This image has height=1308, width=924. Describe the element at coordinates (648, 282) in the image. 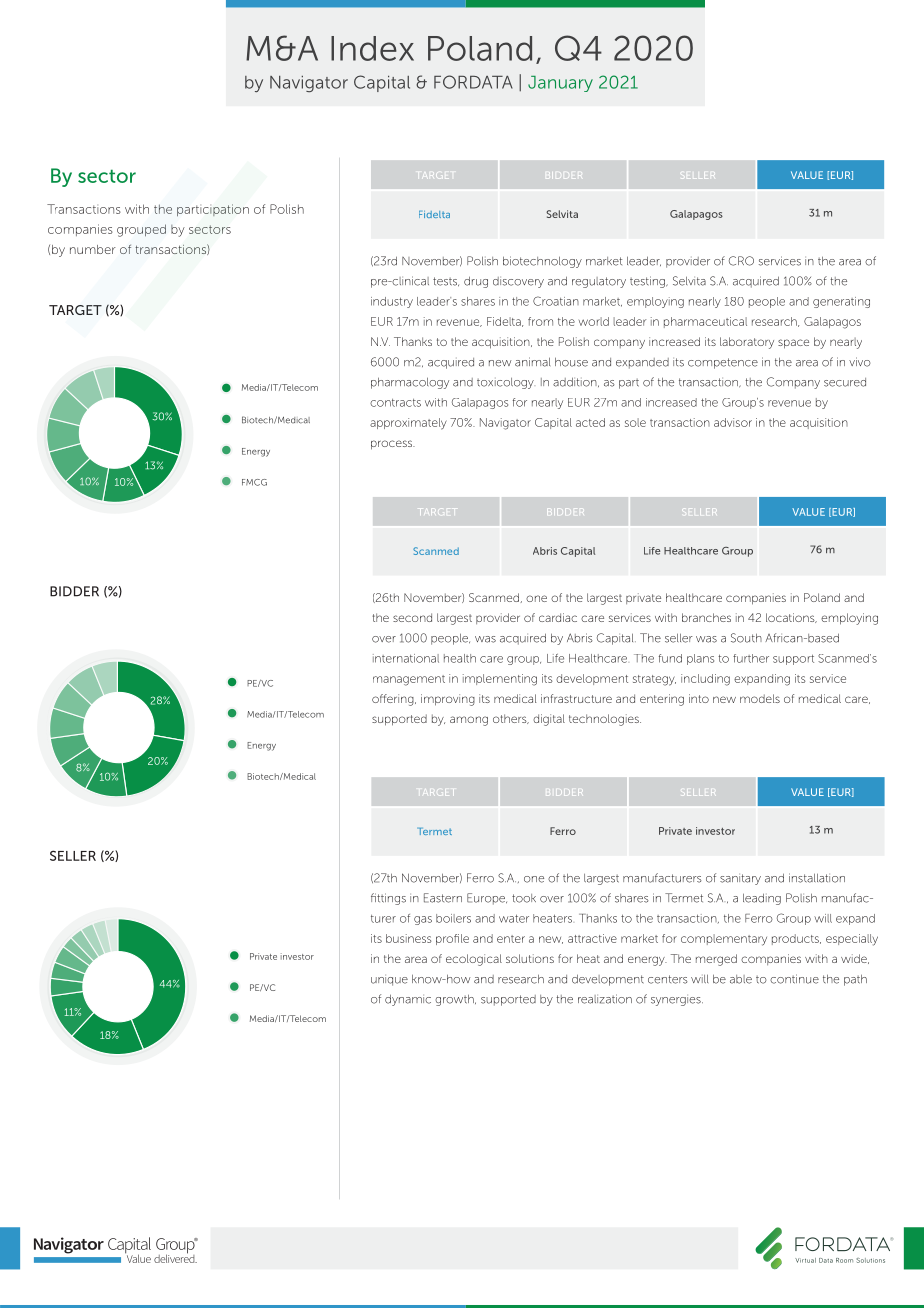

I see `testing` at that location.
